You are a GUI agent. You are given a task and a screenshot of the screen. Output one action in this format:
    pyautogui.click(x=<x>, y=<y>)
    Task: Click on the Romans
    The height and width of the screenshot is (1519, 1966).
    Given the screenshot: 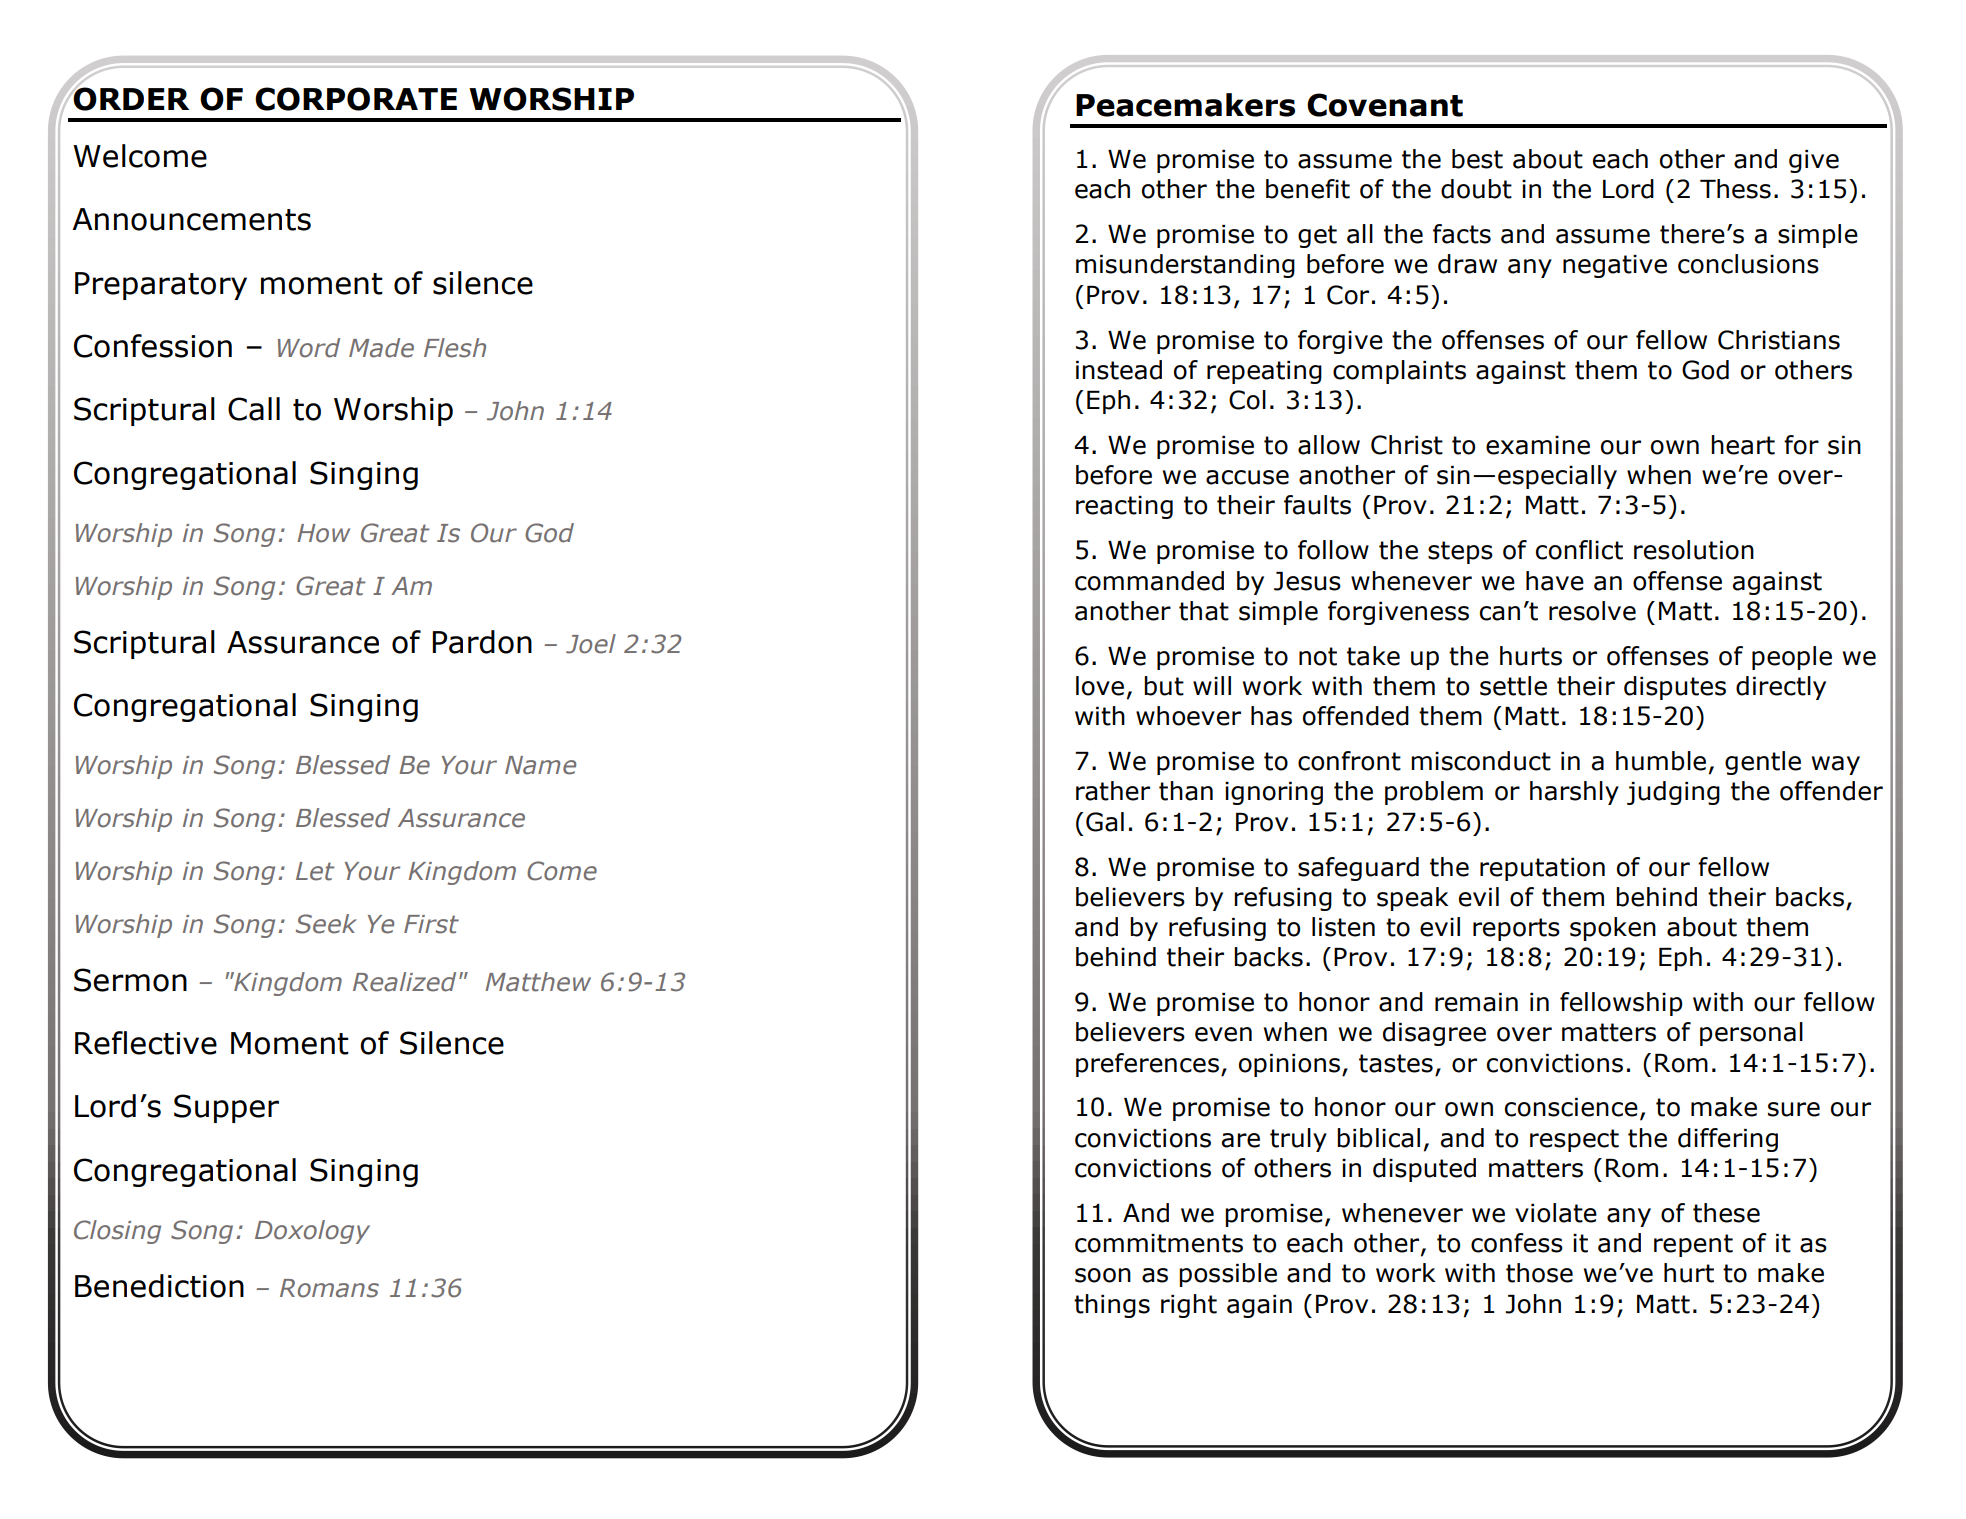 What is the action you would take?
    pyautogui.click(x=329, y=1288)
